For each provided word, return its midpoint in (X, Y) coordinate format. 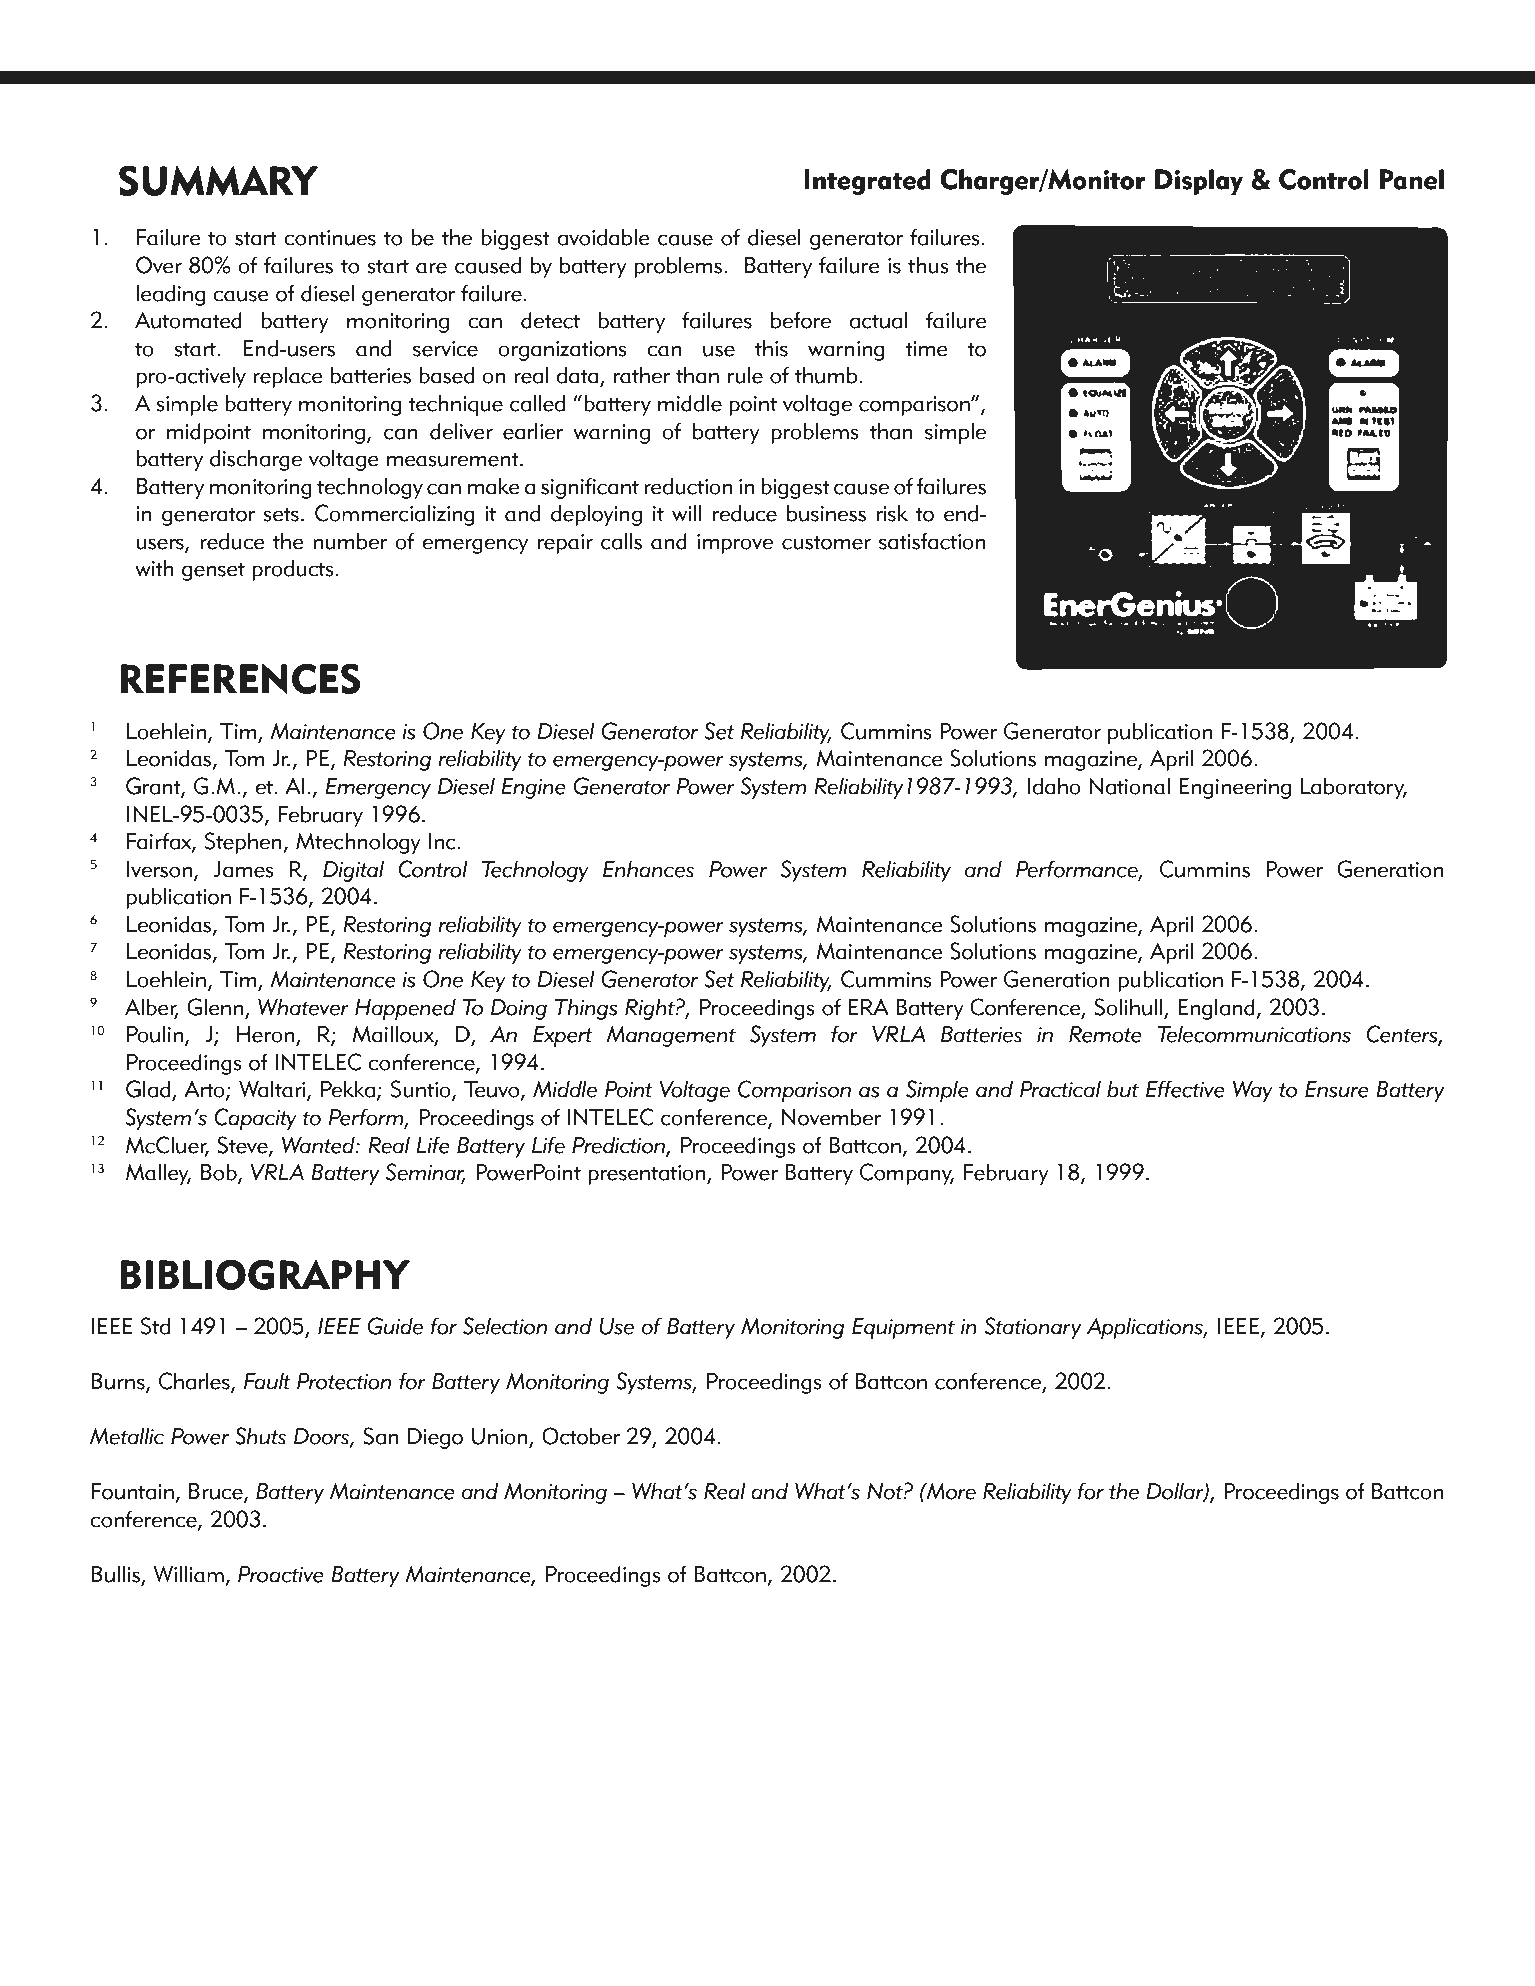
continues (330, 238)
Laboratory (1354, 788)
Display (1199, 182)
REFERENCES (240, 678)
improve (735, 544)
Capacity (255, 1119)
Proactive (281, 1574)
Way (1253, 1091)
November (832, 1117)
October (581, 1436)
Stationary (1033, 1328)
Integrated (867, 182)
